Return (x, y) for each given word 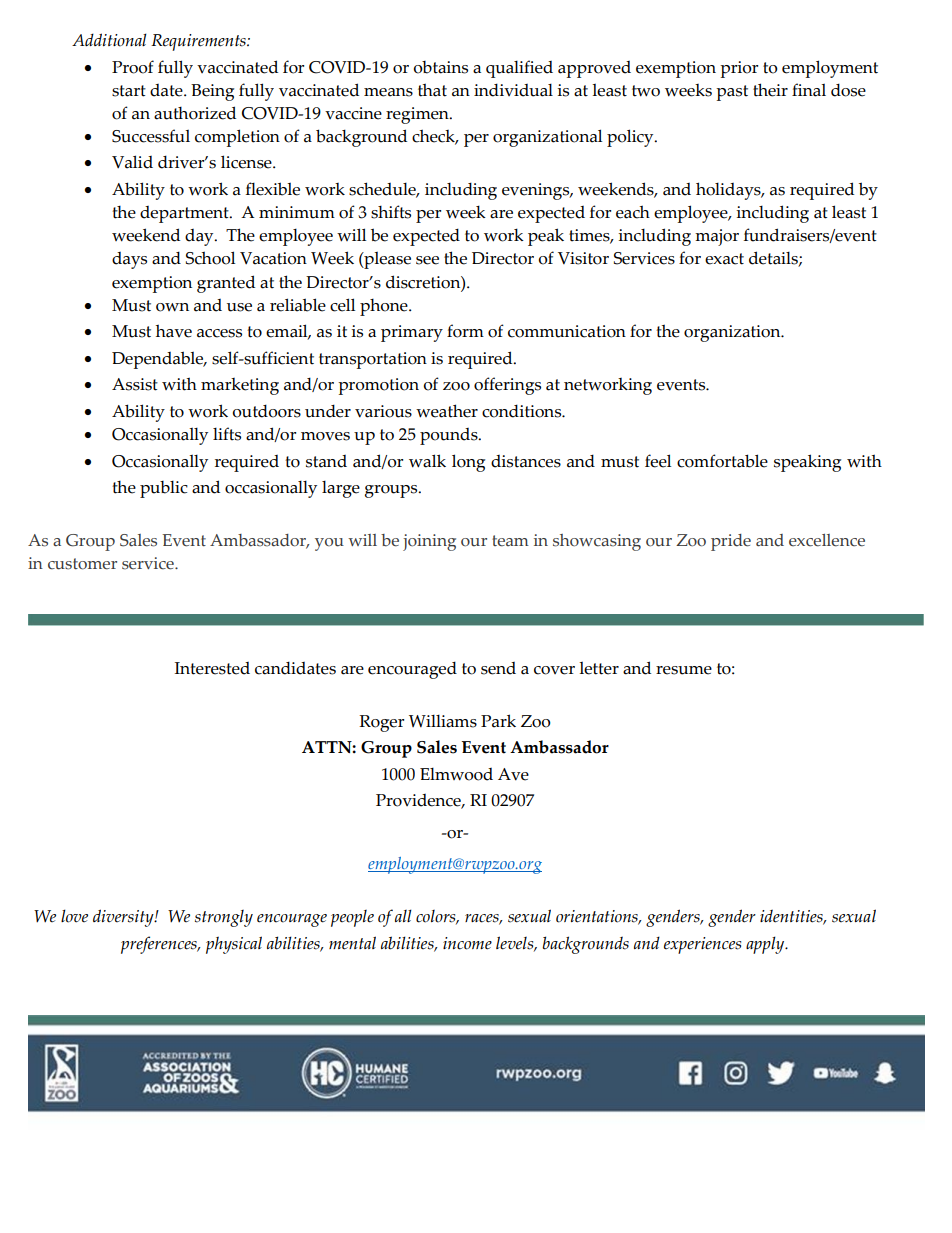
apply (766, 945)
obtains (440, 67)
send (498, 668)
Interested (212, 668)
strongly (224, 918)
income (467, 943)
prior (739, 69)
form (465, 331)
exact (724, 259)
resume (684, 670)
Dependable (159, 360)
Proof (133, 67)
